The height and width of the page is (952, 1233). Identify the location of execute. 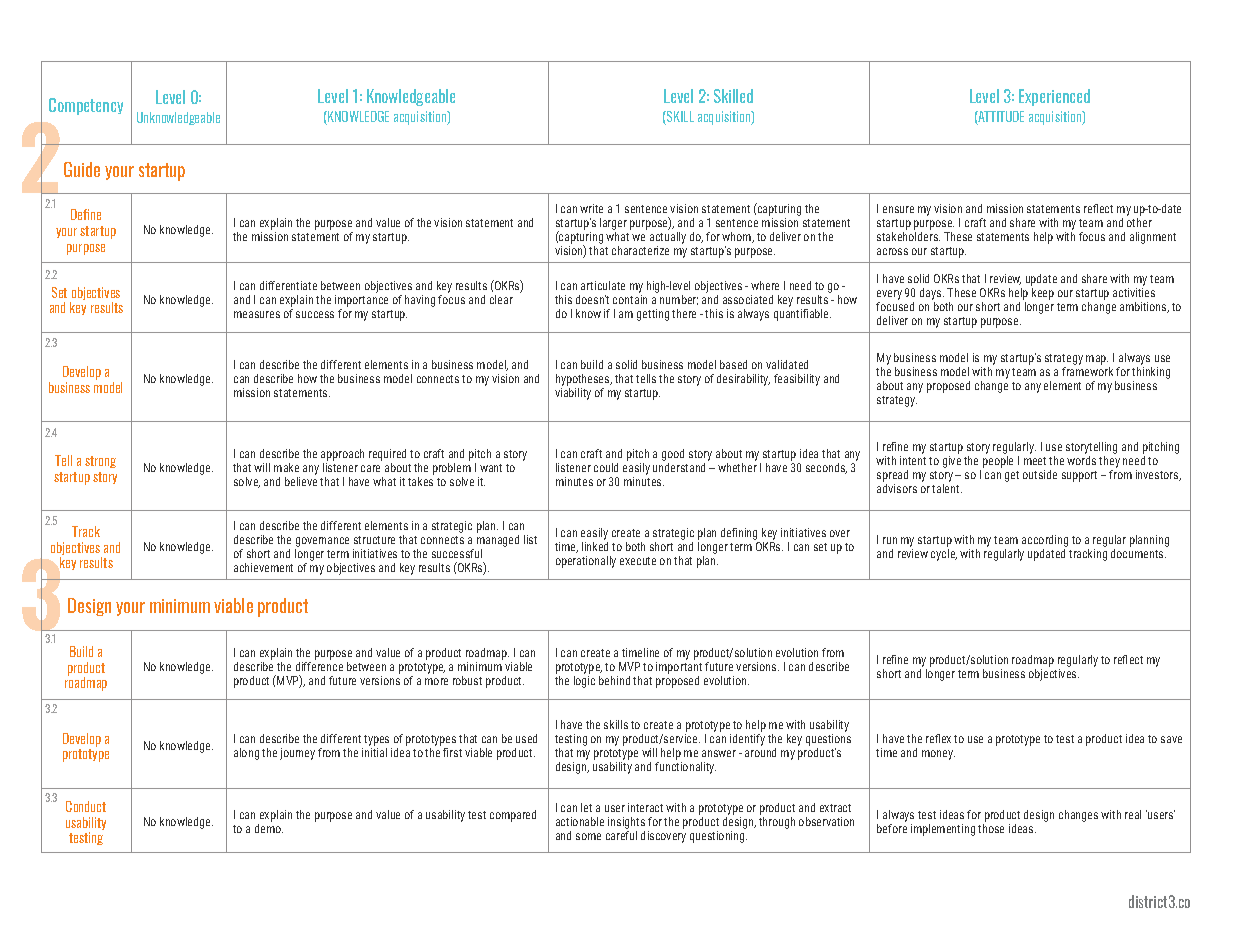
(638, 561).
